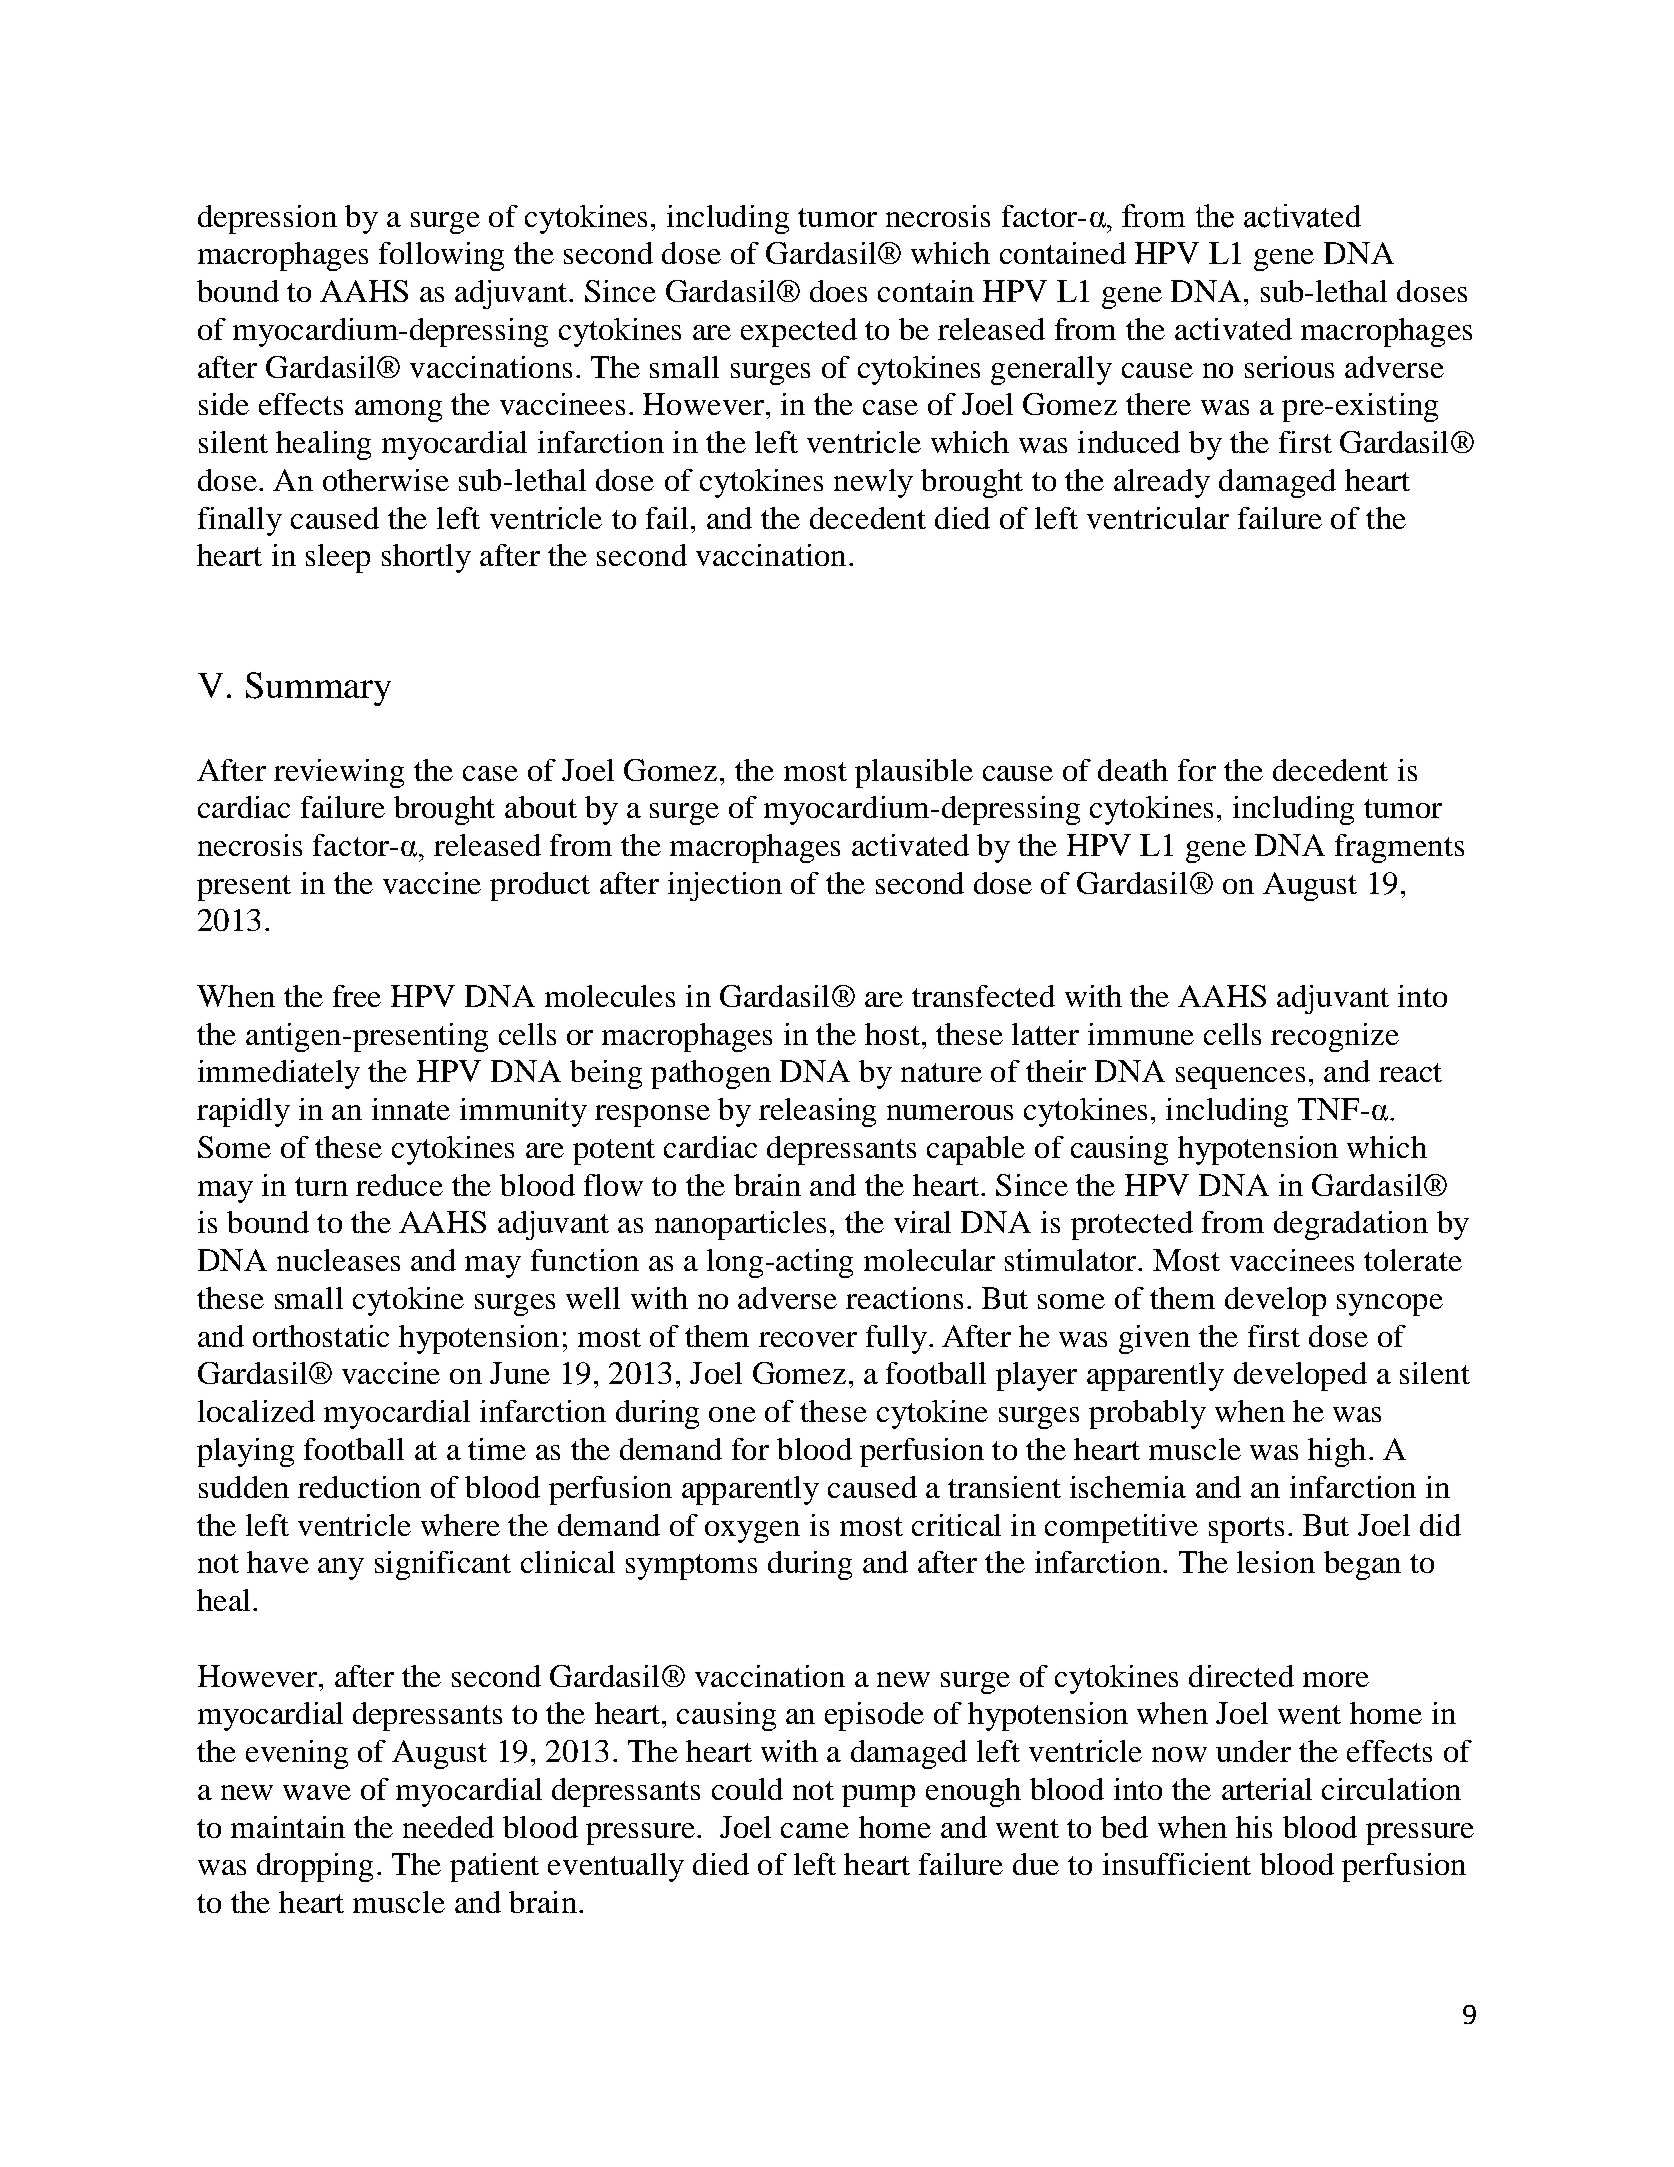  What do you see at coordinates (1390, 1305) in the screenshot?
I see `syncope` at bounding box center [1390, 1305].
